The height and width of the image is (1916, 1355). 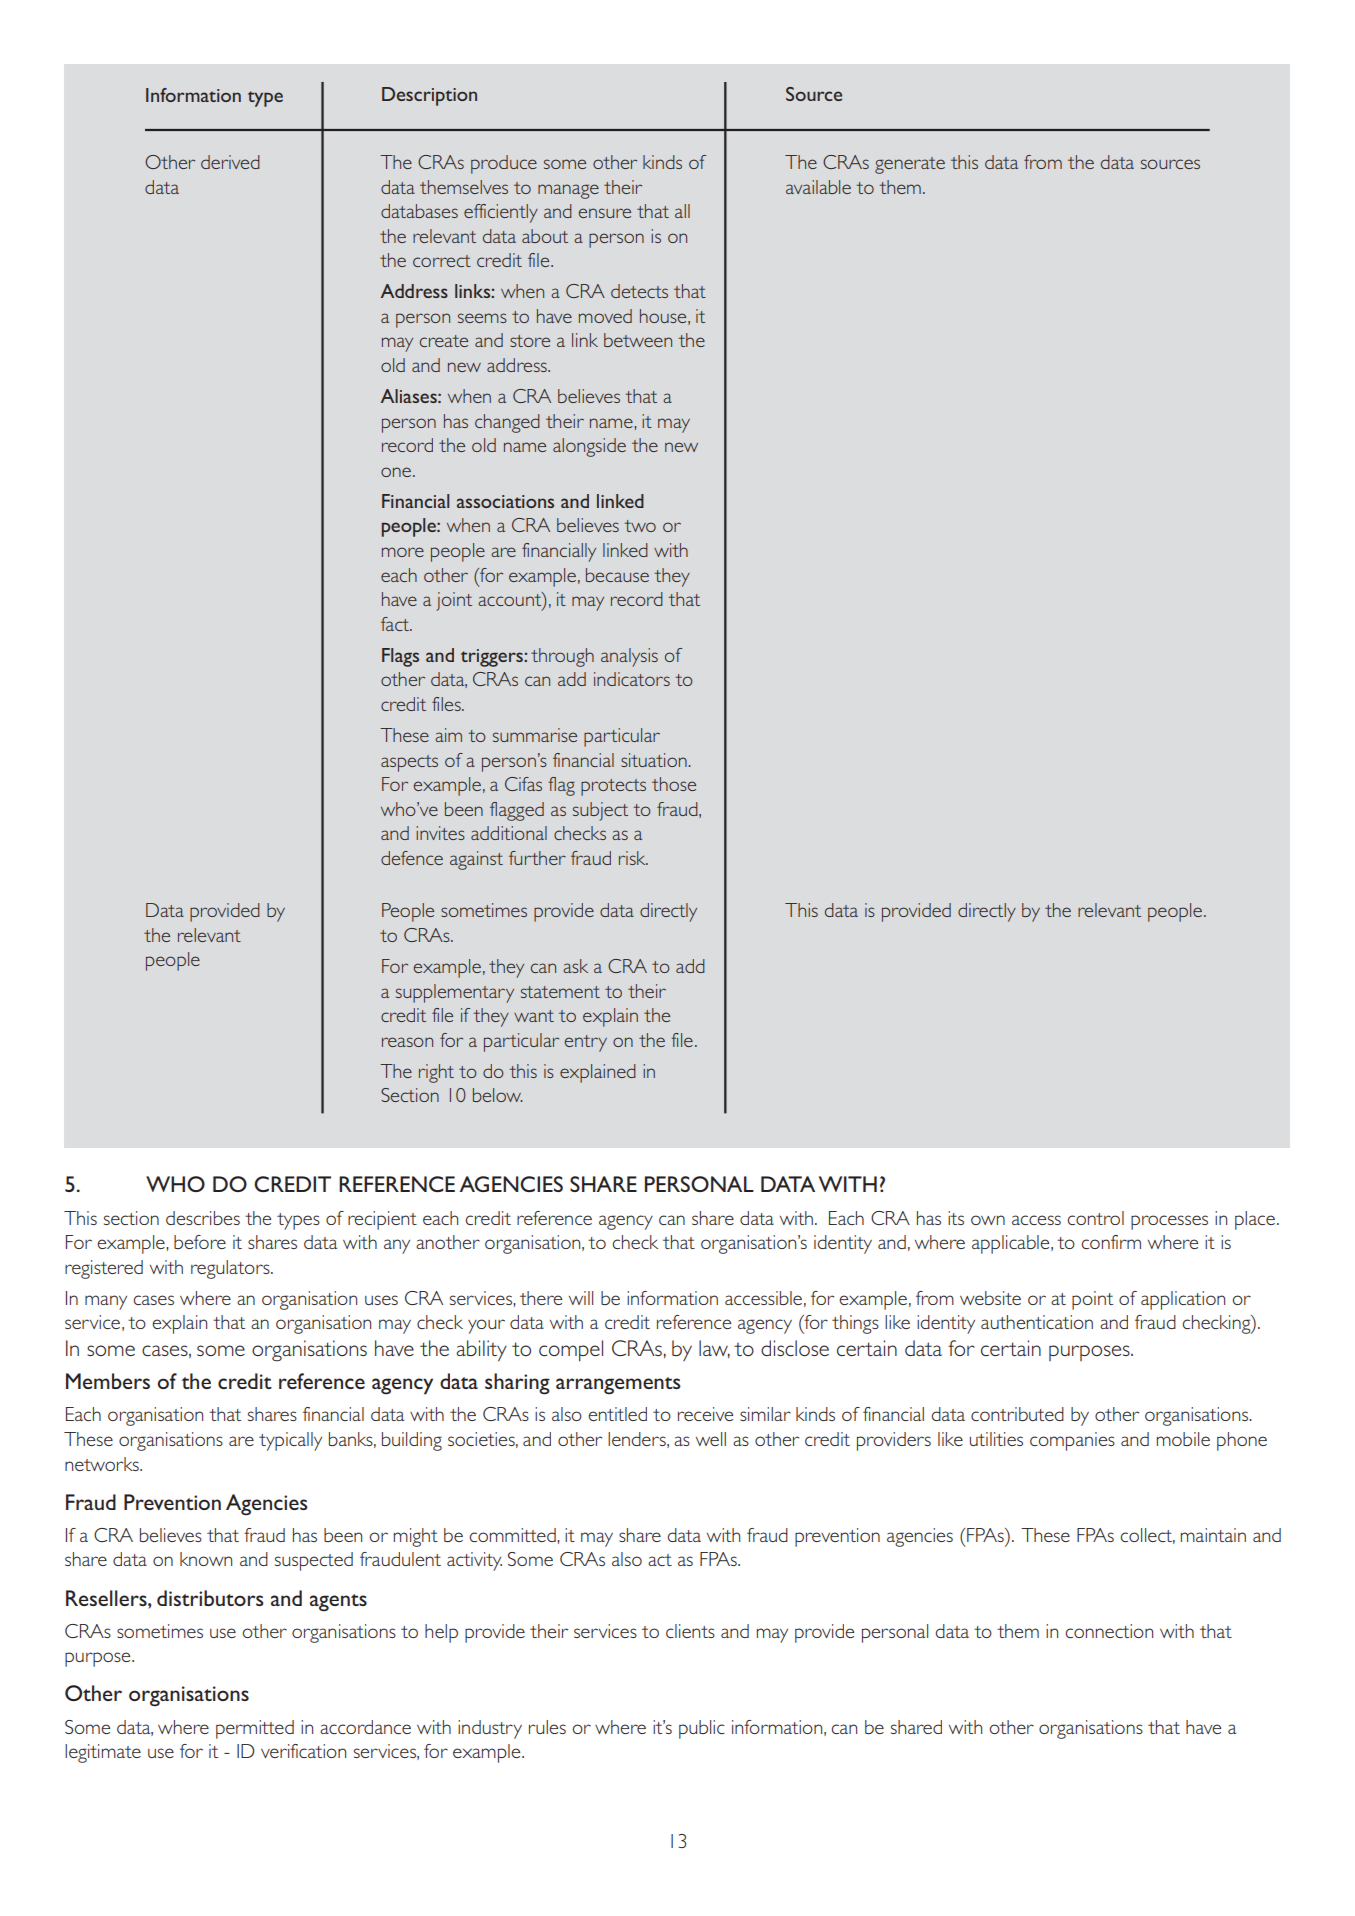 What do you see at coordinates (255, 1729) in the image?
I see `permitted` at bounding box center [255, 1729].
